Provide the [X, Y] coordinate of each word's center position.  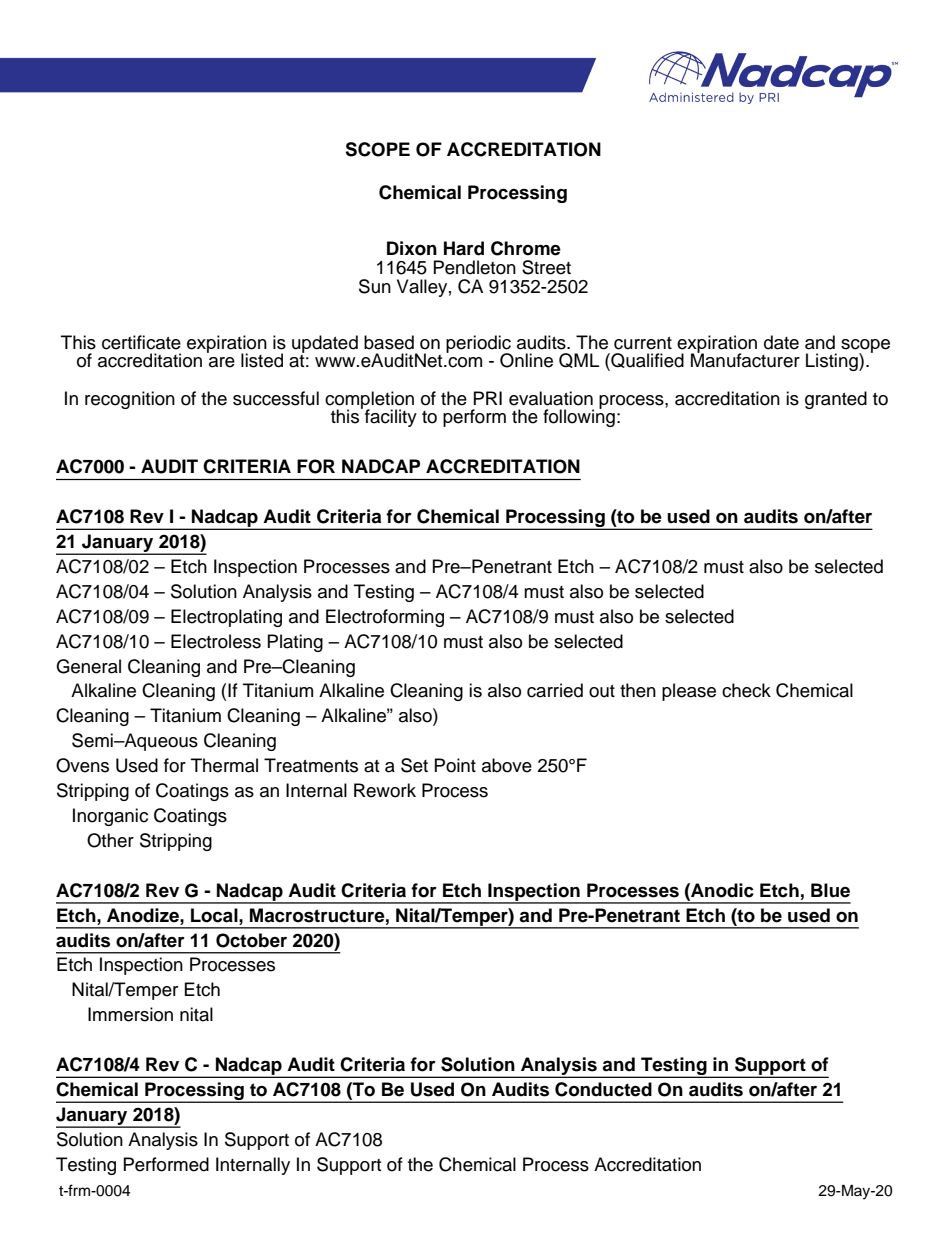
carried [555, 690]
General [88, 666]
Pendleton [475, 267]
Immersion [130, 1014]
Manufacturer [745, 359]
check [746, 690]
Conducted [603, 1089]
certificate [141, 342]
